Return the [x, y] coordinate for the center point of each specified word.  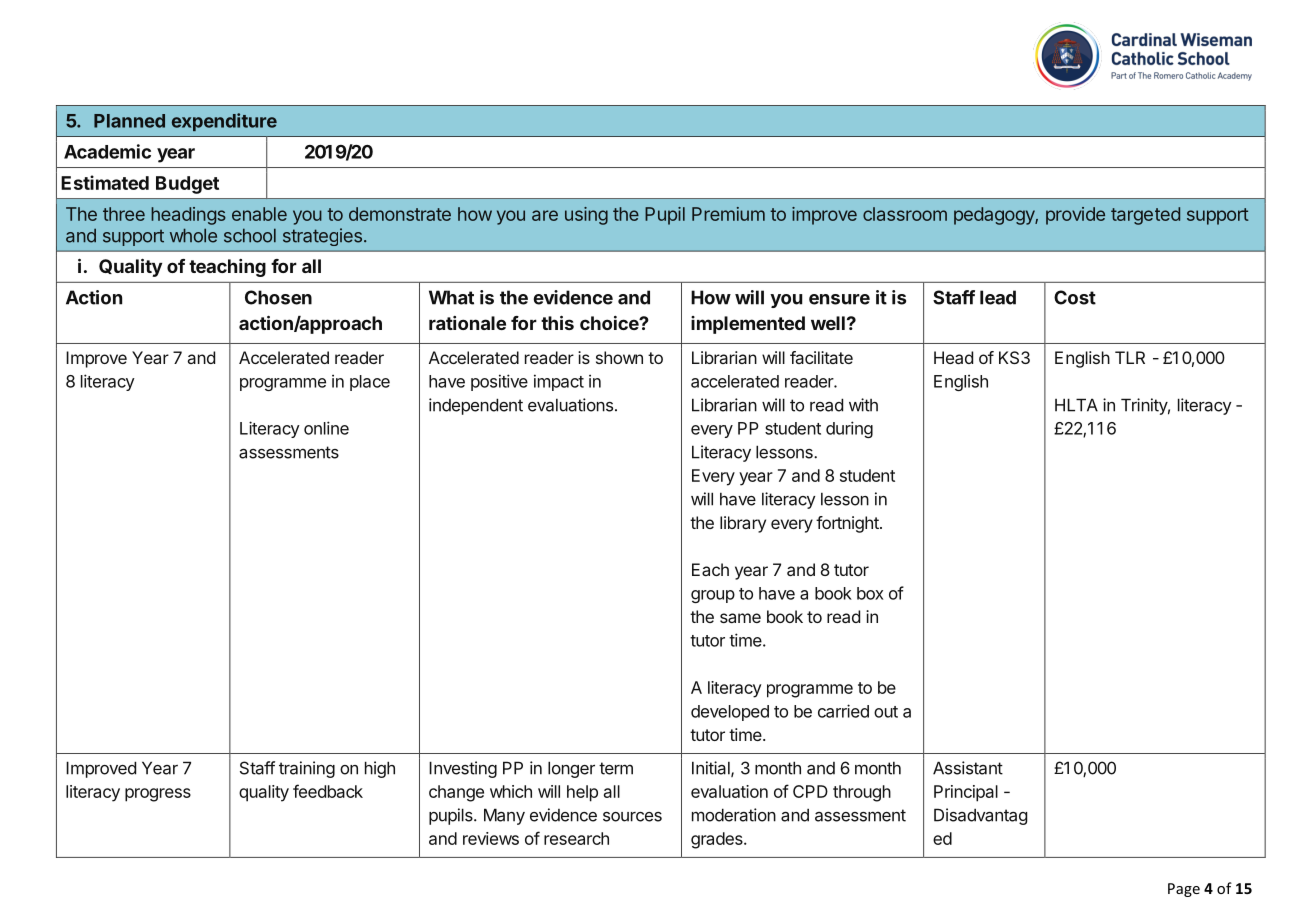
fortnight [848, 524]
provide [1075, 216]
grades [718, 840]
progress [158, 795]
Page [1184, 890]
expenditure [224, 122]
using [586, 216]
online [326, 428]
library [743, 524]
